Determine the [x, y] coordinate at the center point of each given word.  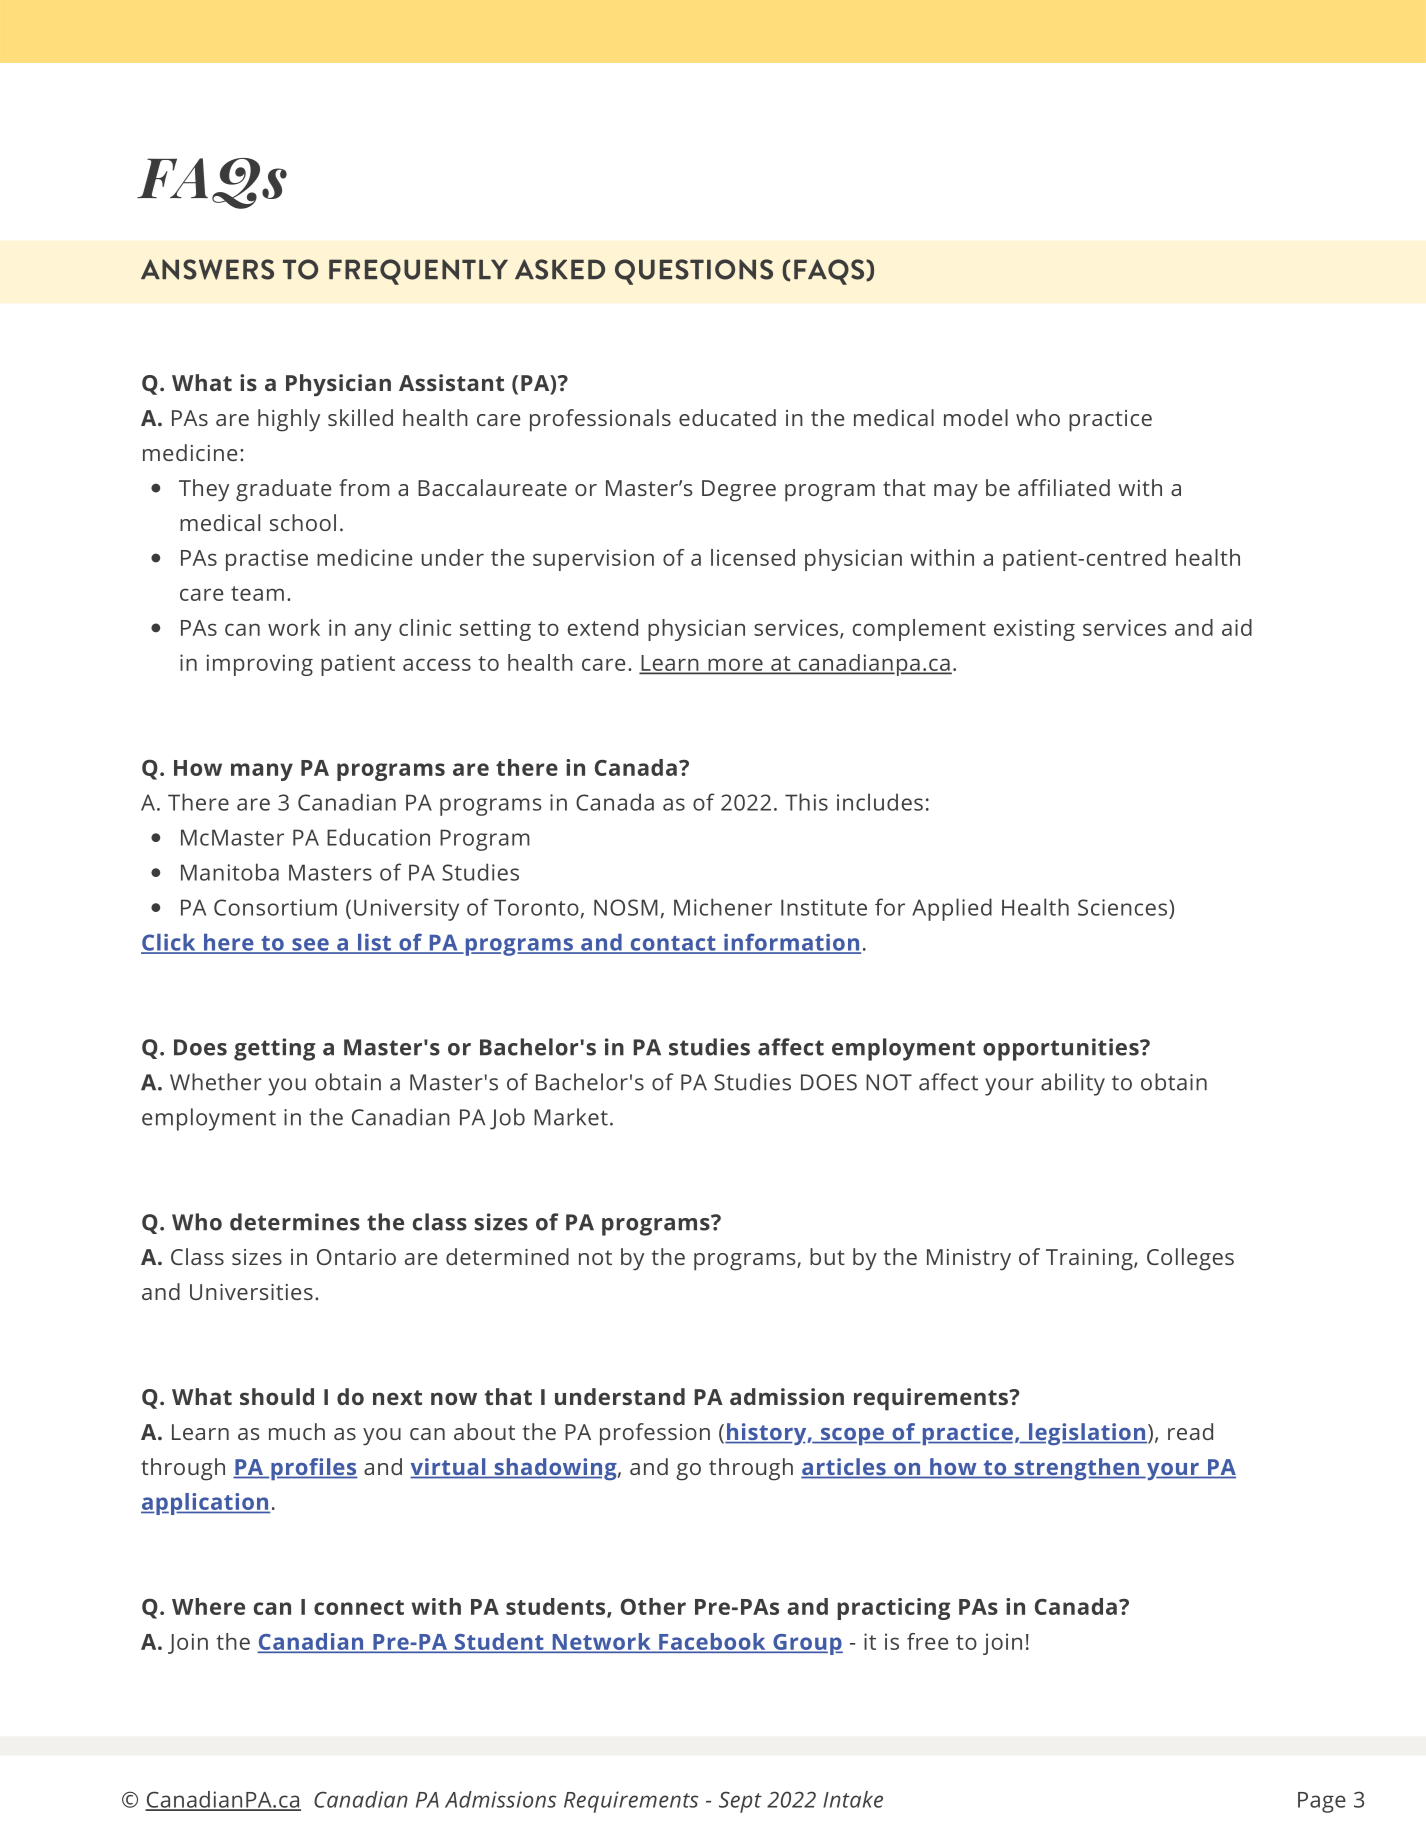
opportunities [1062, 1049]
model [976, 417]
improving [260, 665]
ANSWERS [207, 269]
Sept [740, 1802]
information [791, 943]
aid [1237, 627]
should [277, 1396]
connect [359, 1607]
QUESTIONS [694, 272]
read [1190, 1431]
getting [274, 1049]
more [735, 666]
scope [852, 1436]
